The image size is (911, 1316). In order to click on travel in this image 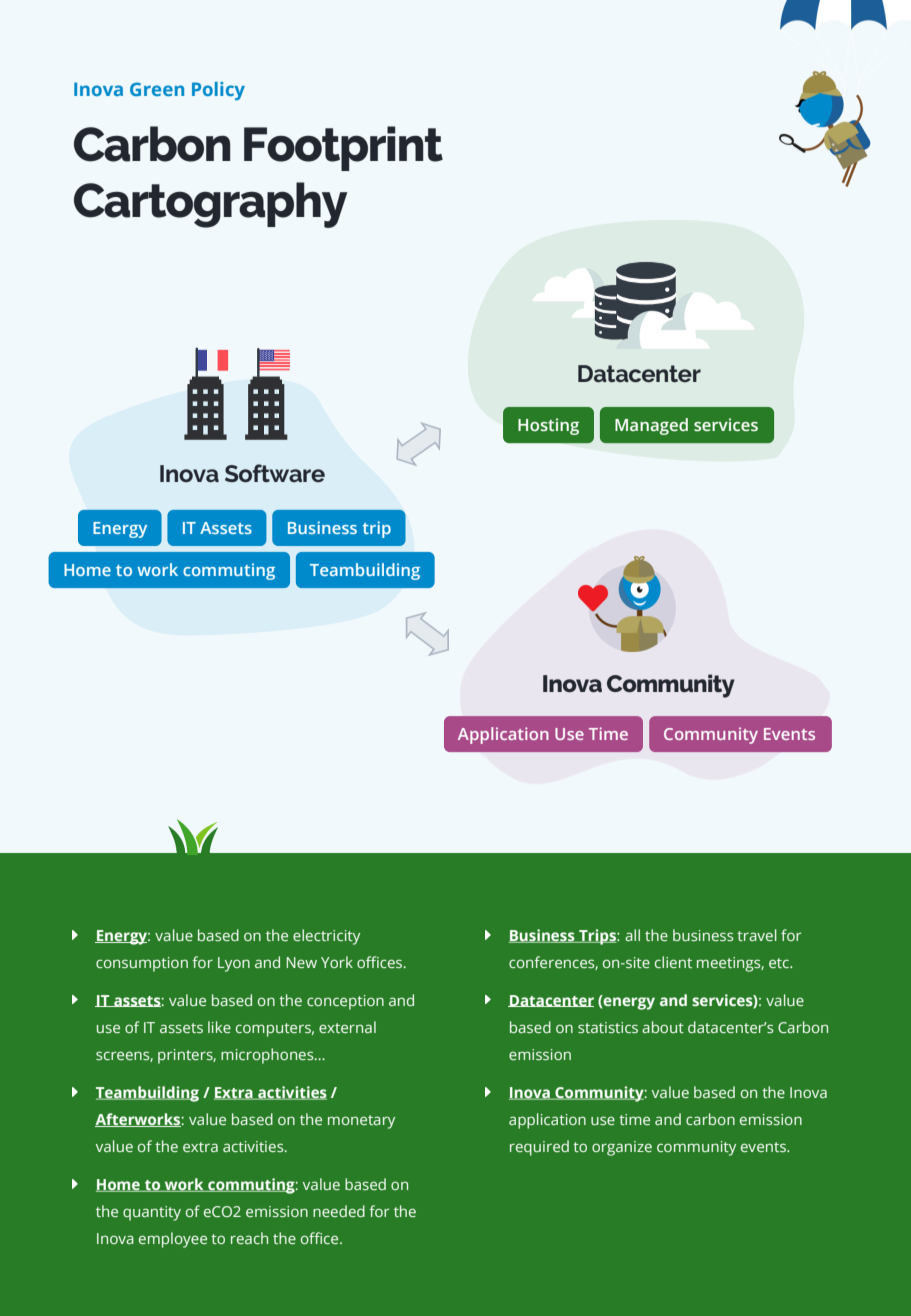, I will do `click(757, 935)`.
